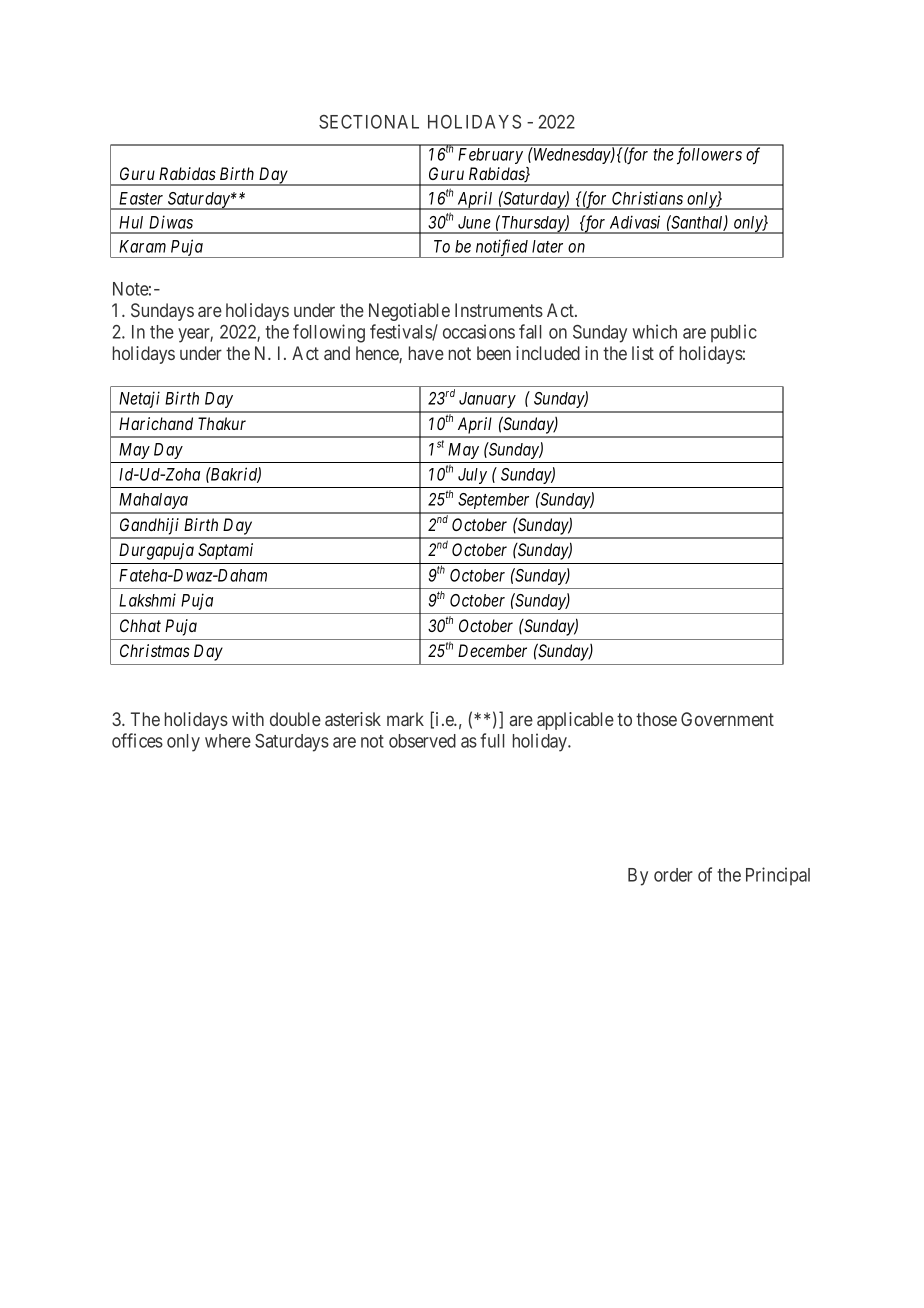 This image has width=924, height=1308. Describe the element at coordinates (222, 423) in the image. I see `Thakur` at that location.
